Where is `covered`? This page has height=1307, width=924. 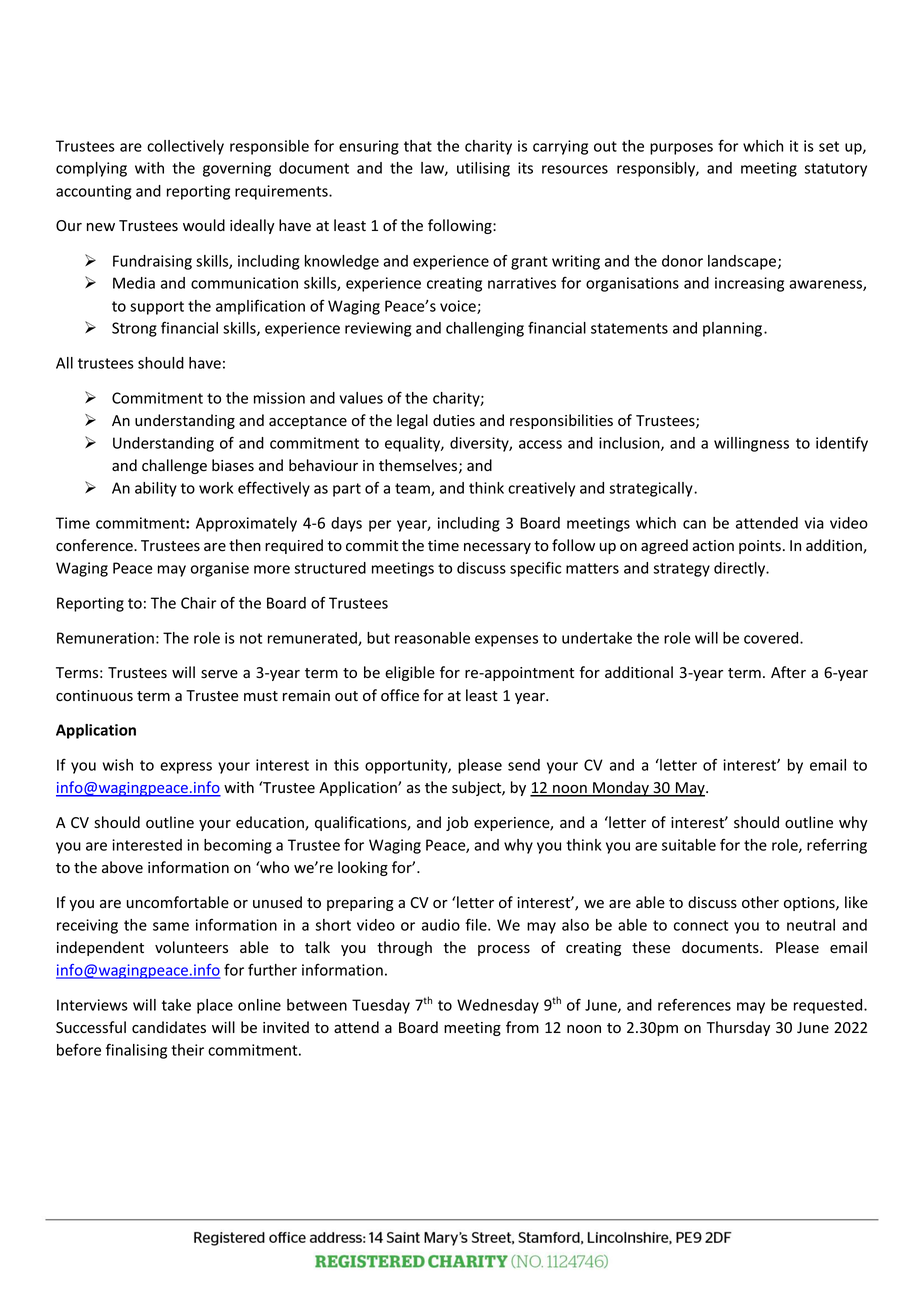 covered is located at coordinates (772, 638).
